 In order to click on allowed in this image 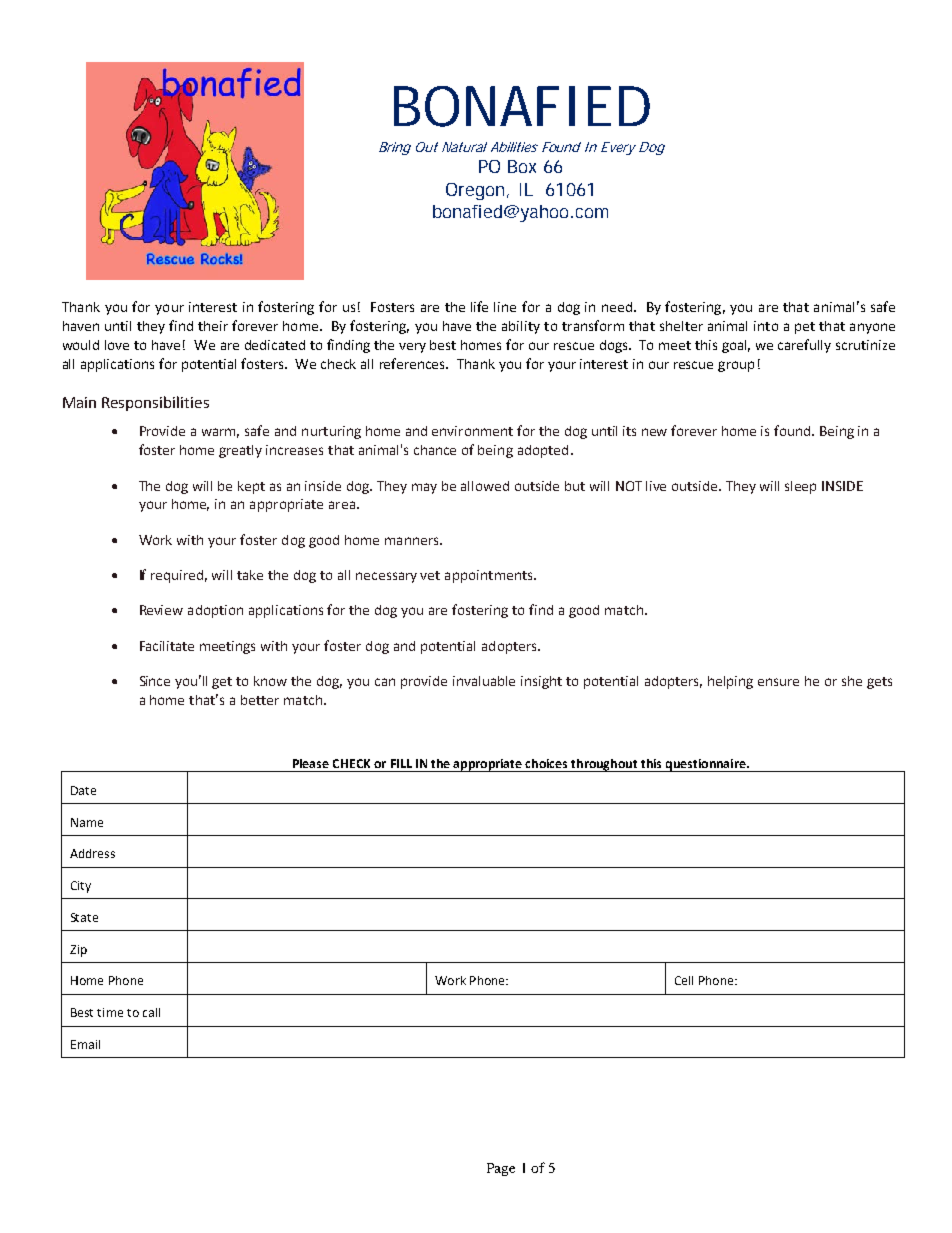, I will do `click(485, 486)`.
